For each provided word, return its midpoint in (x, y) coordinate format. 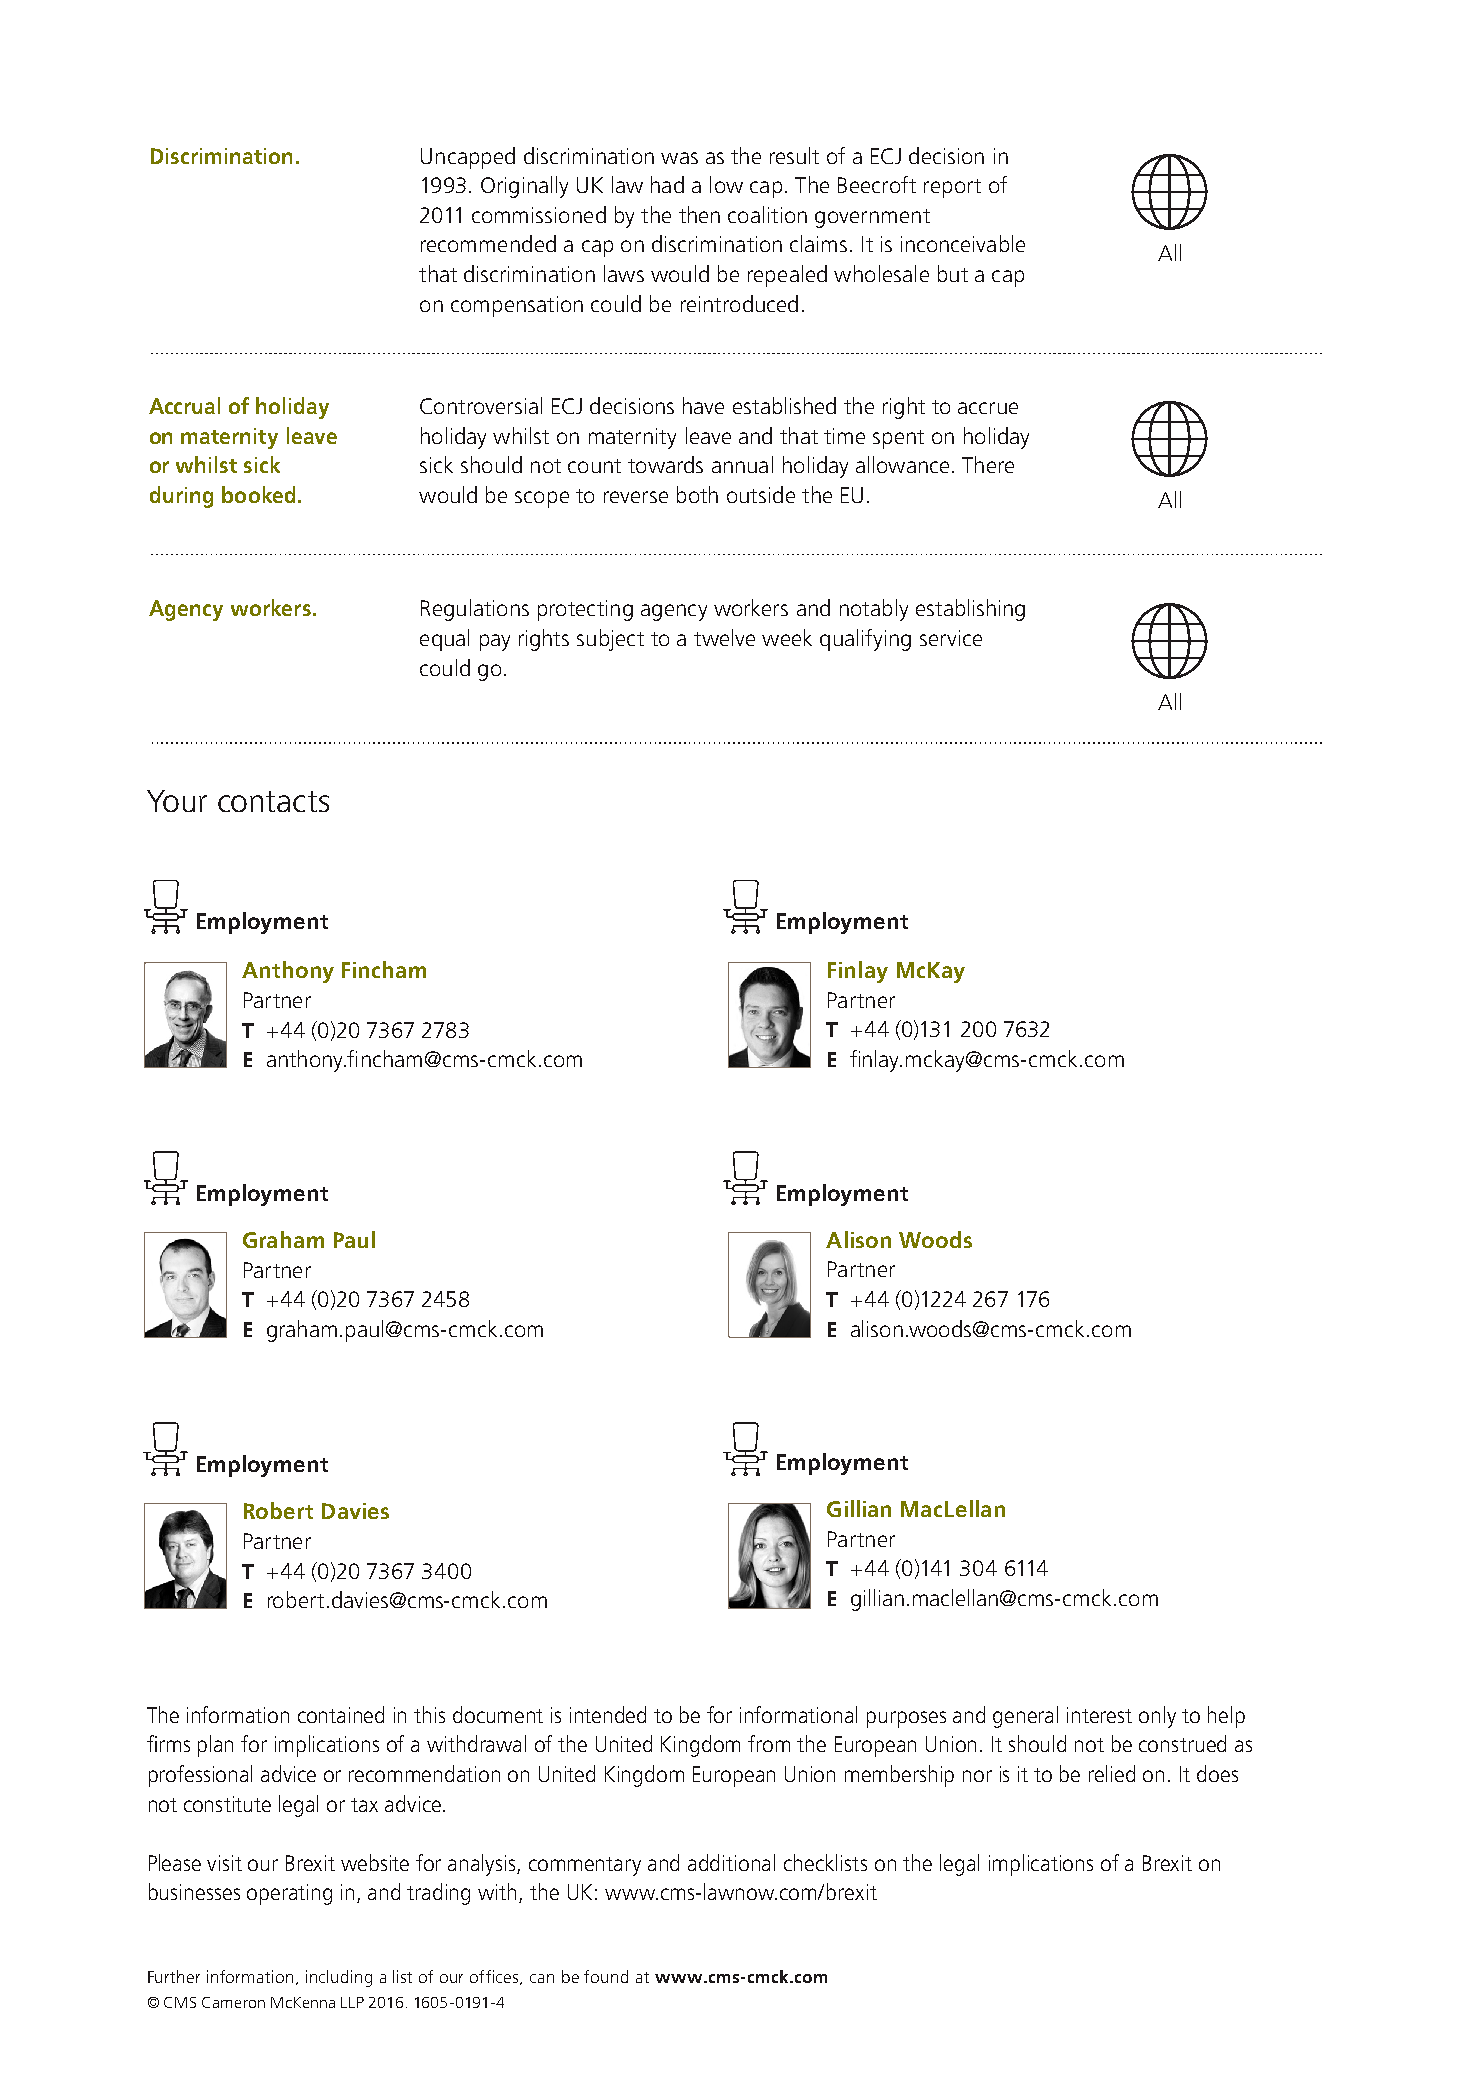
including (339, 1978)
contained (341, 1714)
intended (608, 1714)
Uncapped (468, 158)
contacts (273, 801)
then (699, 214)
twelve (724, 637)
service (951, 638)
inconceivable (963, 243)
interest (1099, 1715)
